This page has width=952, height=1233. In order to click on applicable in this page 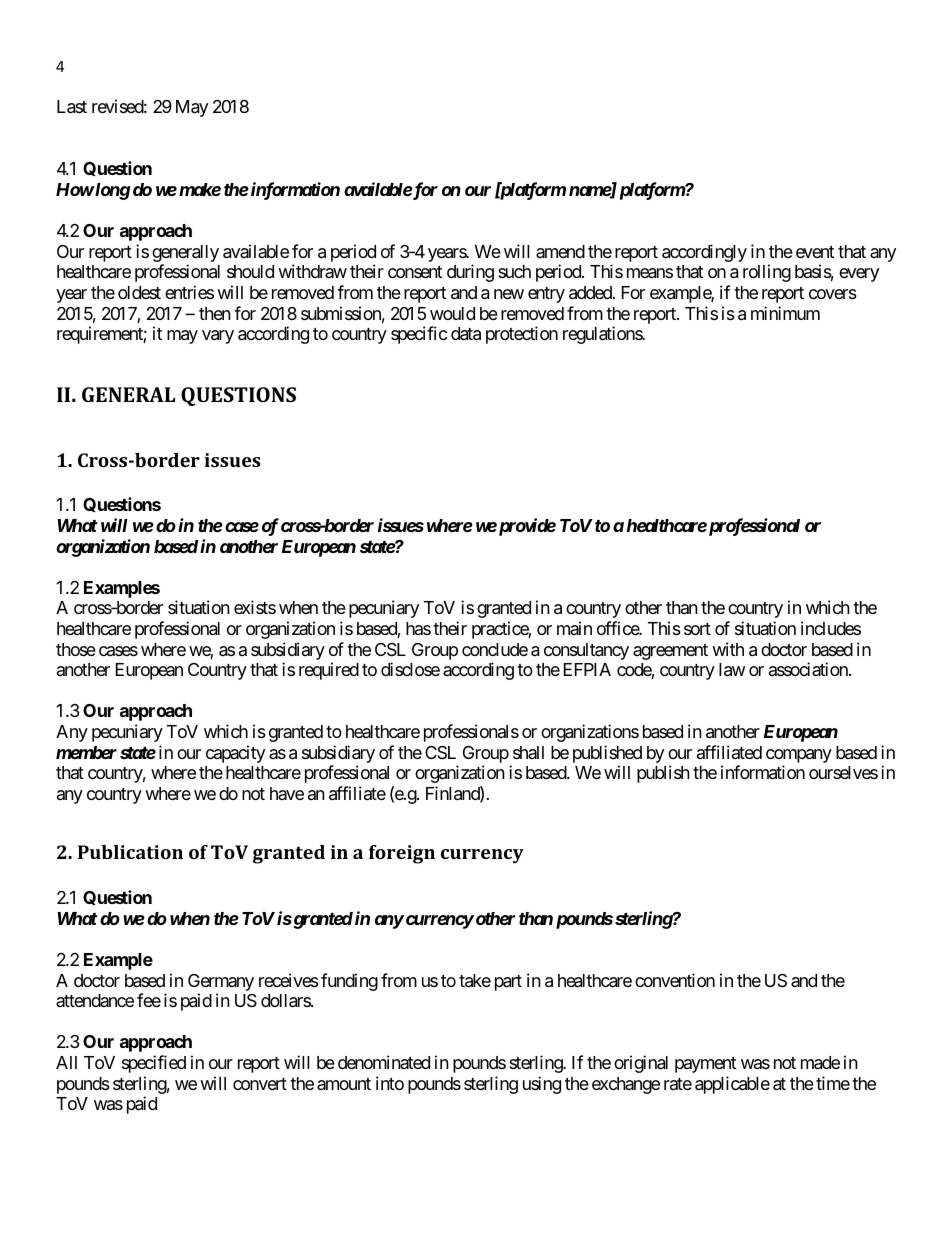, I will do `click(732, 1085)`.
